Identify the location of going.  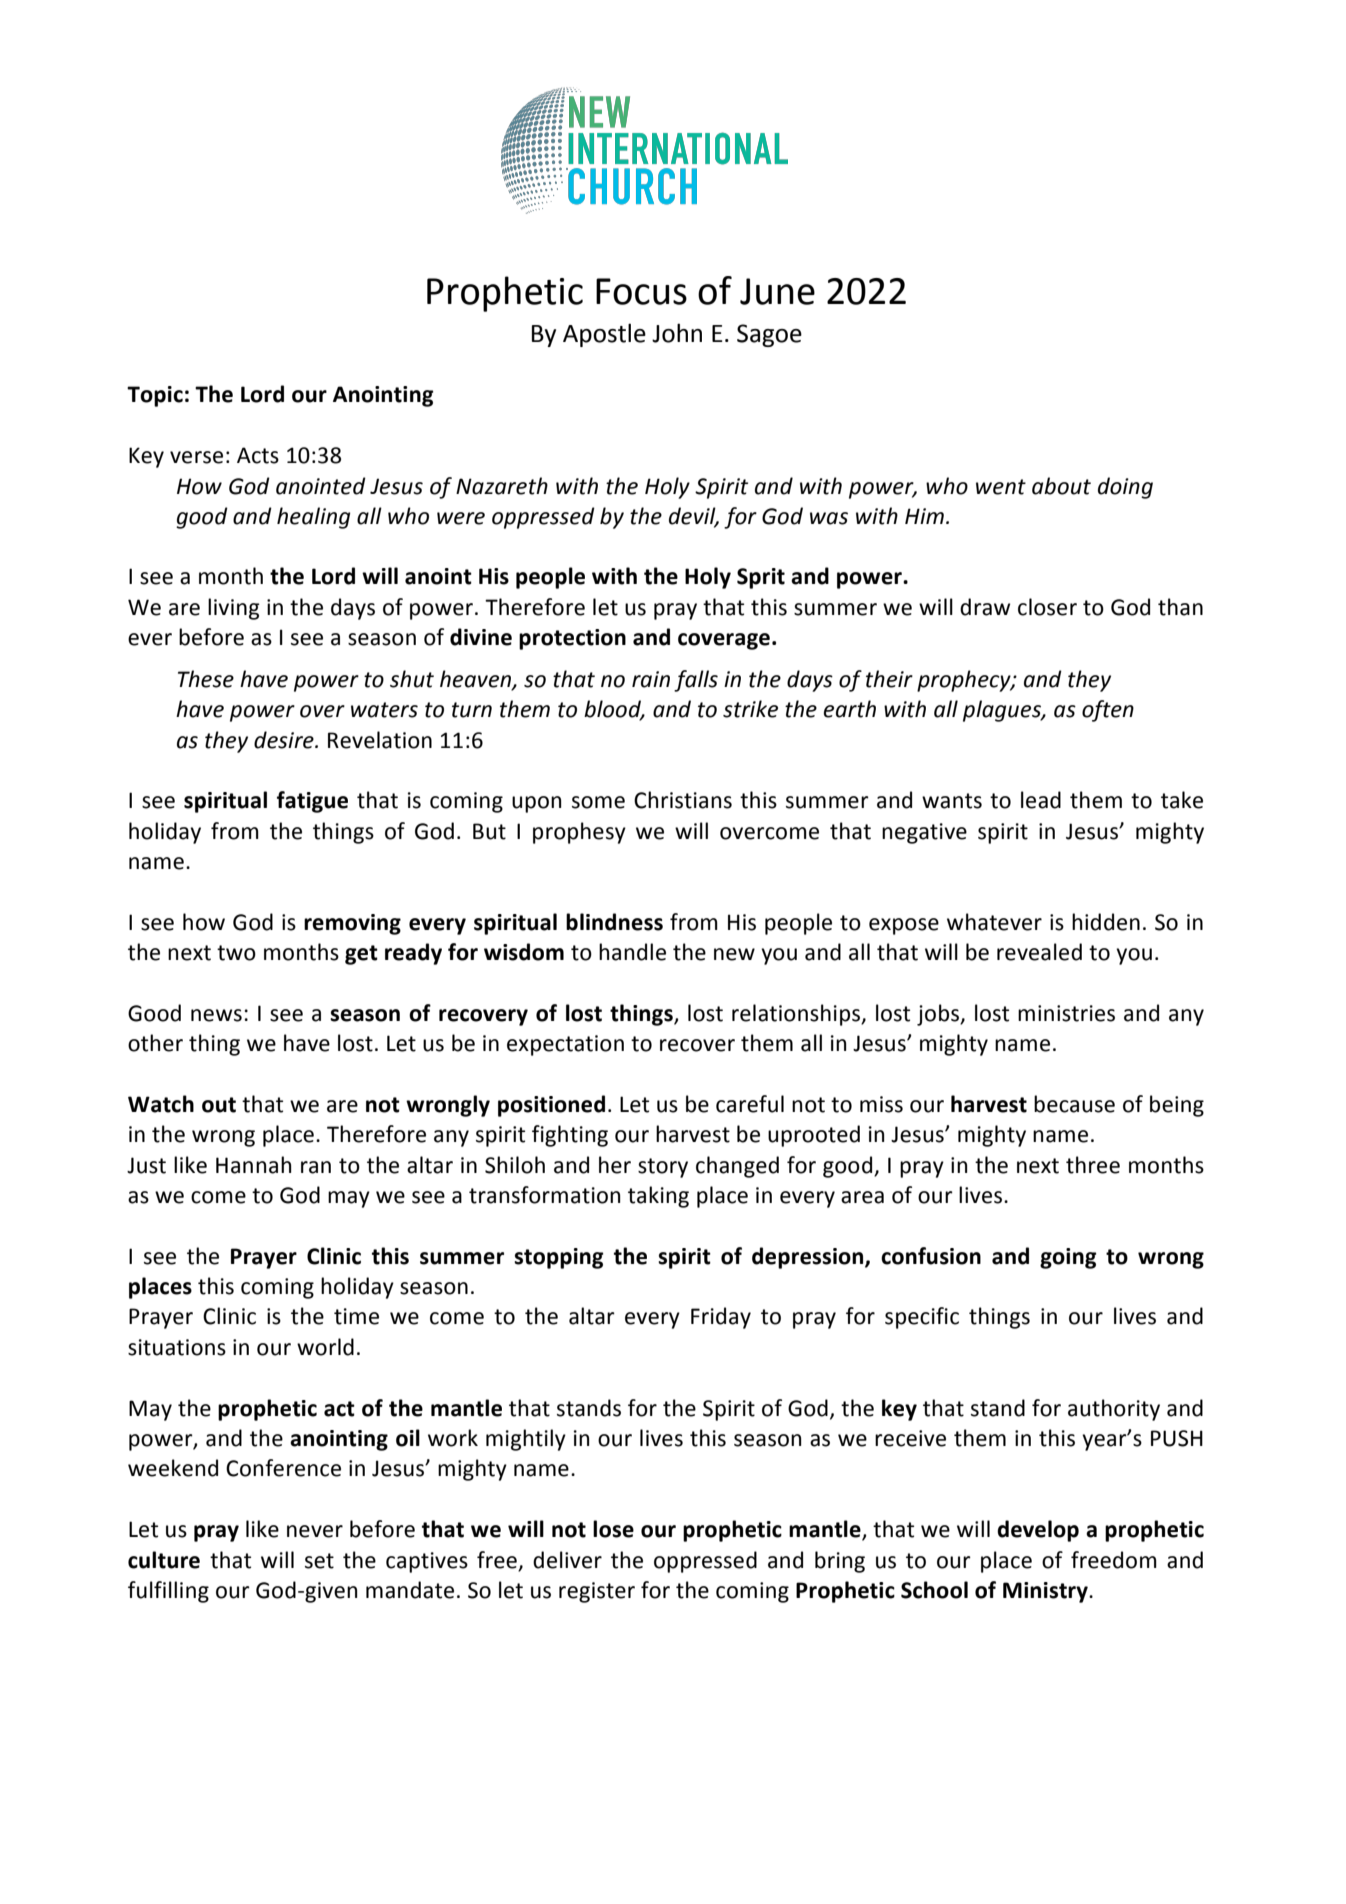
(1068, 1258).
